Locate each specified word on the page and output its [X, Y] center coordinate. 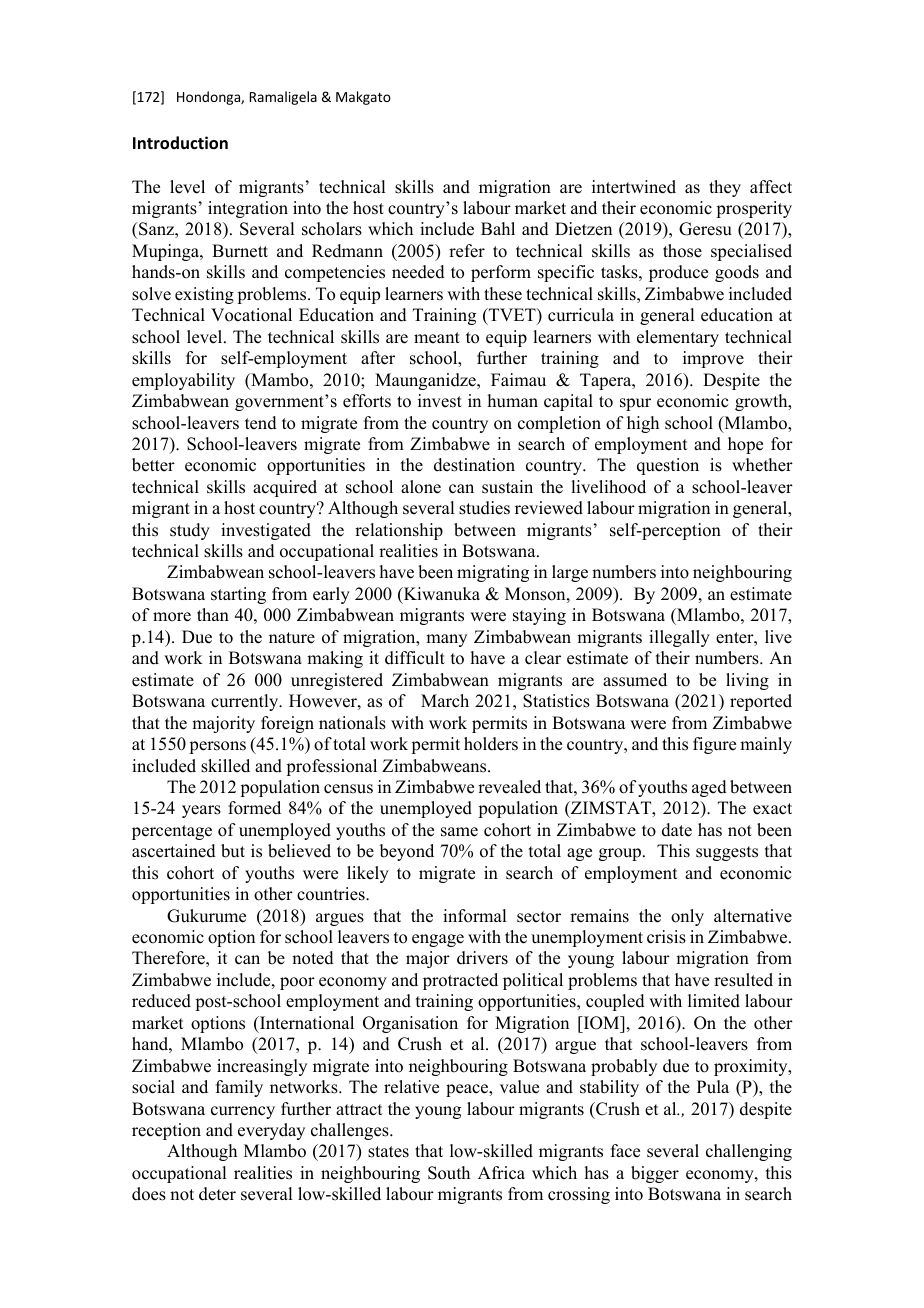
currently [246, 702]
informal [474, 916]
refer [467, 251]
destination [474, 465]
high [643, 424]
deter [217, 1194]
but [233, 851]
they [725, 188]
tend [261, 423]
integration [248, 209]
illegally [679, 638]
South [449, 1173]
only [687, 917]
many [446, 640]
